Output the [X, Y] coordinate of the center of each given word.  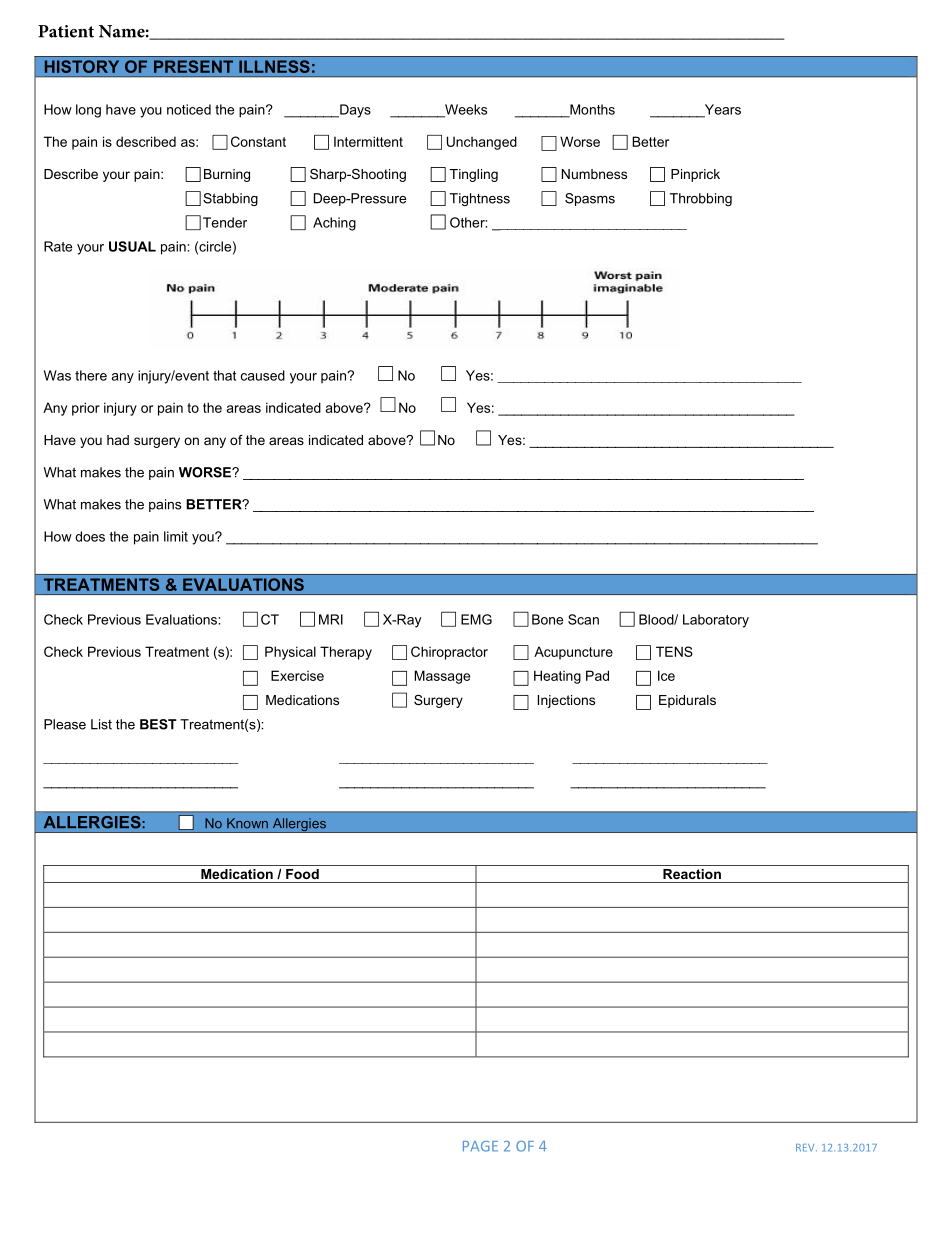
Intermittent [368, 141]
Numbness [594, 174]
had [118, 440]
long [88, 111]
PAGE [480, 1146]
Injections [566, 701]
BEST [158, 724]
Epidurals [687, 701]
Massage [442, 677]
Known [247, 823]
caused [263, 375]
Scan [583, 619]
